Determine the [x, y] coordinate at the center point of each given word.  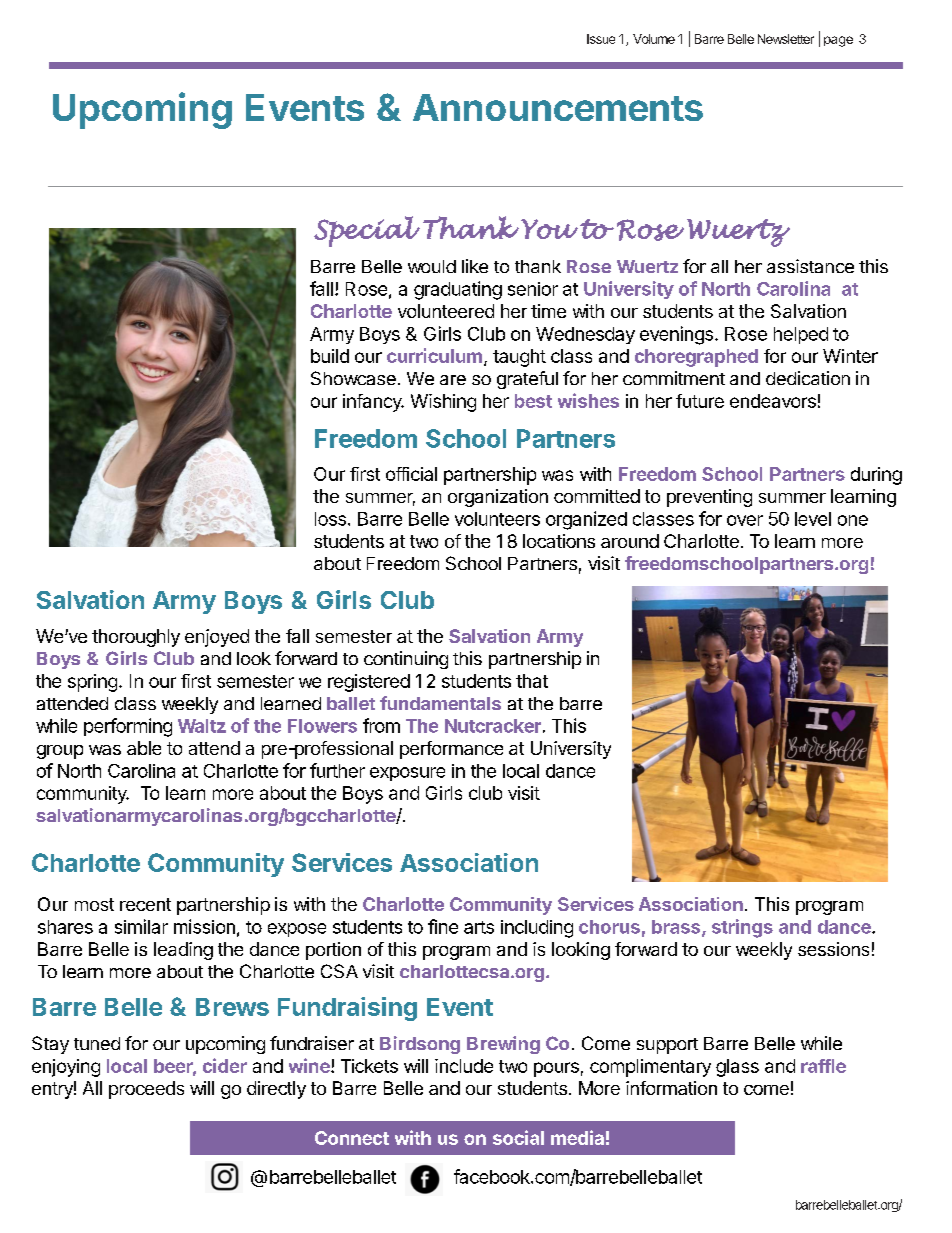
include [464, 1066]
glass [737, 1068]
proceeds [146, 1090]
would [432, 266]
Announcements [558, 107]
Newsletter [786, 39]
